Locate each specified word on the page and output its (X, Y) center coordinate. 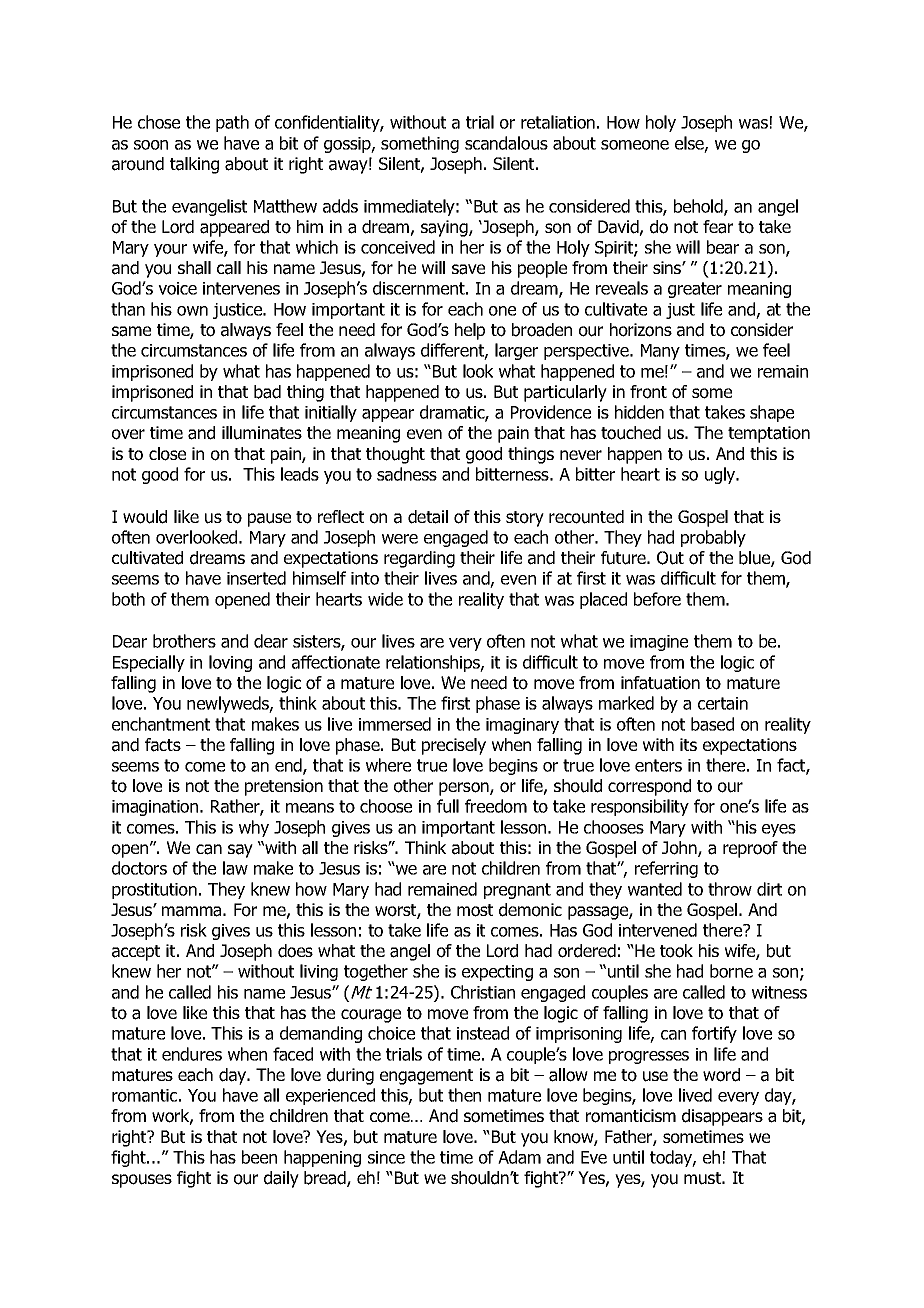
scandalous (506, 143)
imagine (659, 643)
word (721, 1075)
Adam (519, 1157)
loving (230, 663)
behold (699, 207)
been (259, 1157)
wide (385, 599)
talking (194, 165)
